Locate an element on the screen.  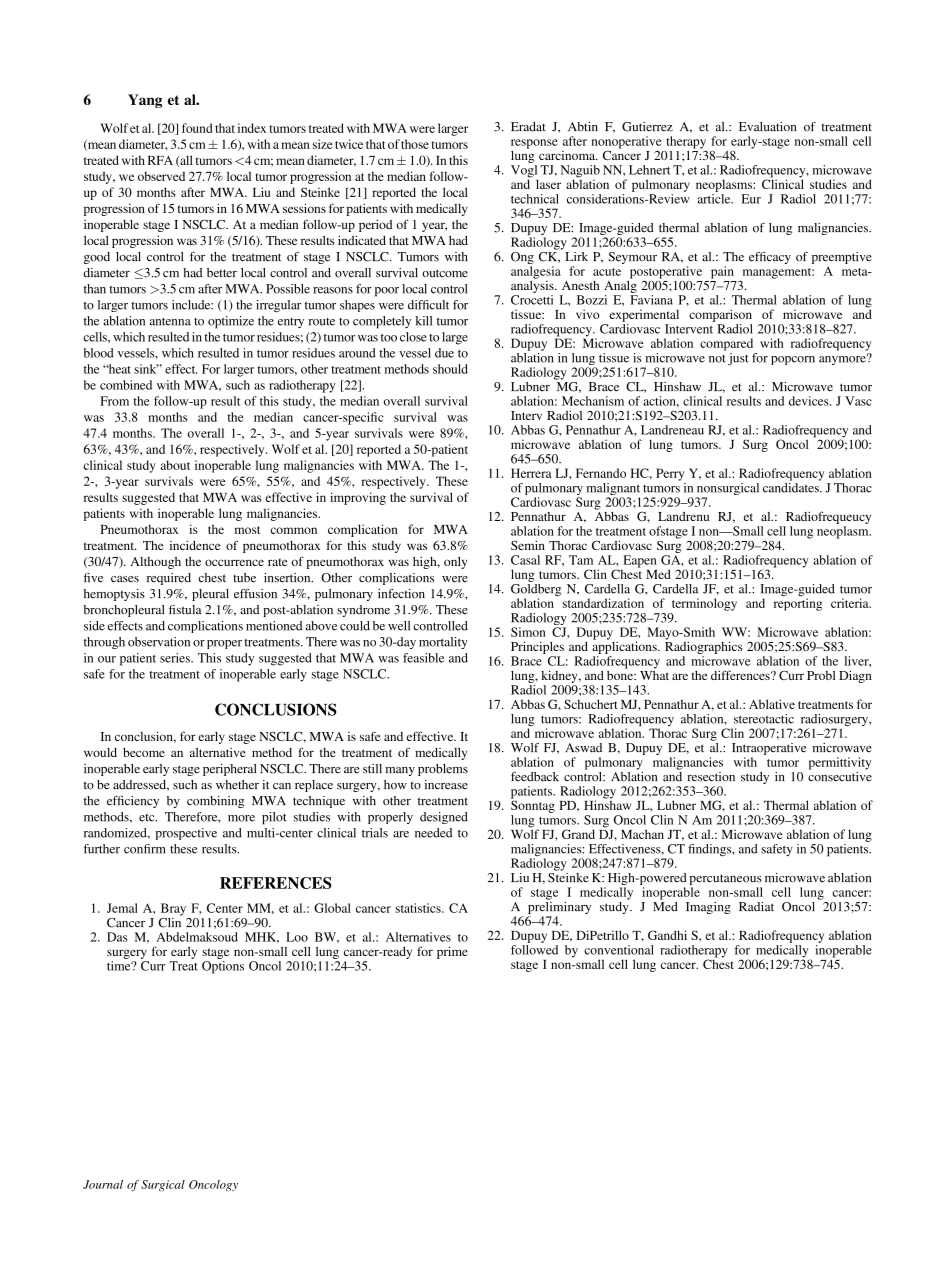
should is located at coordinates (450, 369).
